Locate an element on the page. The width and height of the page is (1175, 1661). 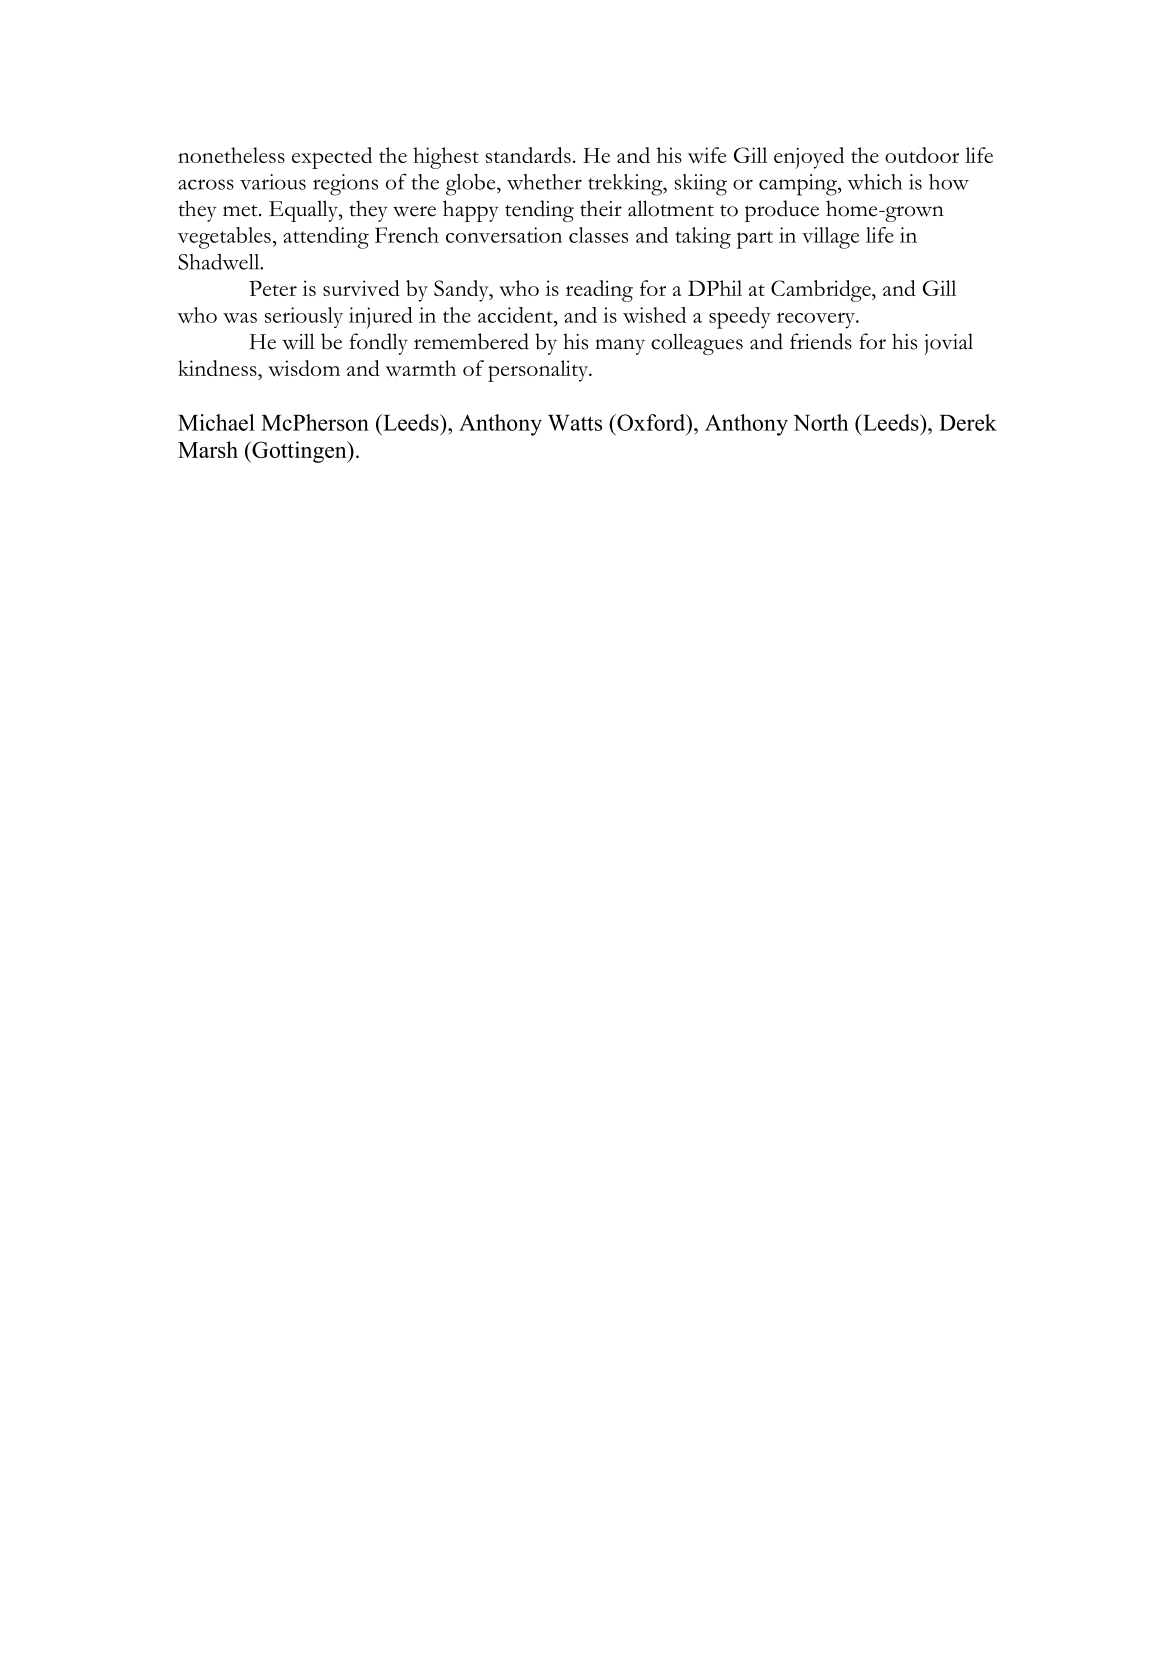
Cambridge is located at coordinates (822, 291).
